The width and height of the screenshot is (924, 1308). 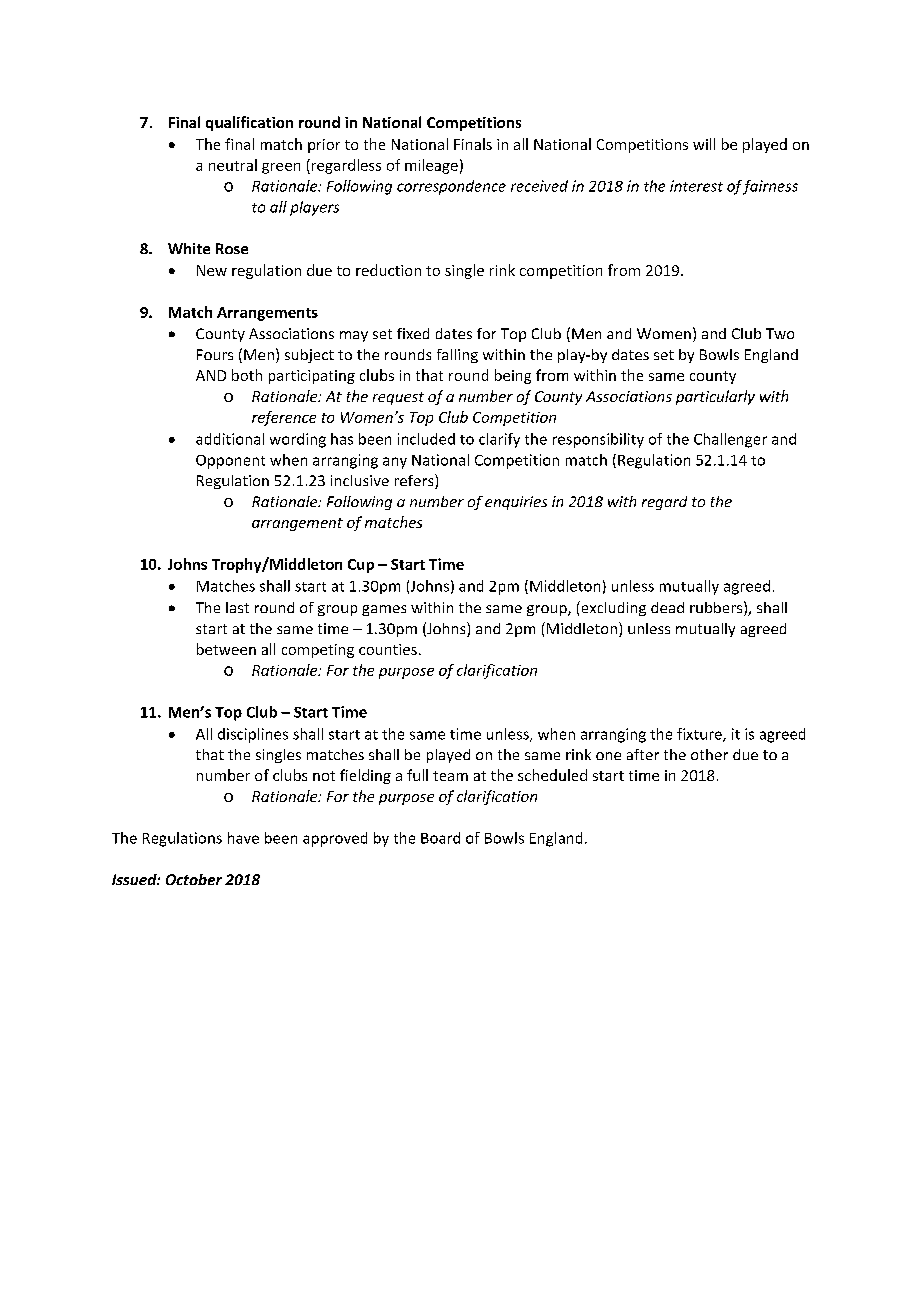 What do you see at coordinates (230, 462) in the screenshot?
I see `Opponent` at bounding box center [230, 462].
